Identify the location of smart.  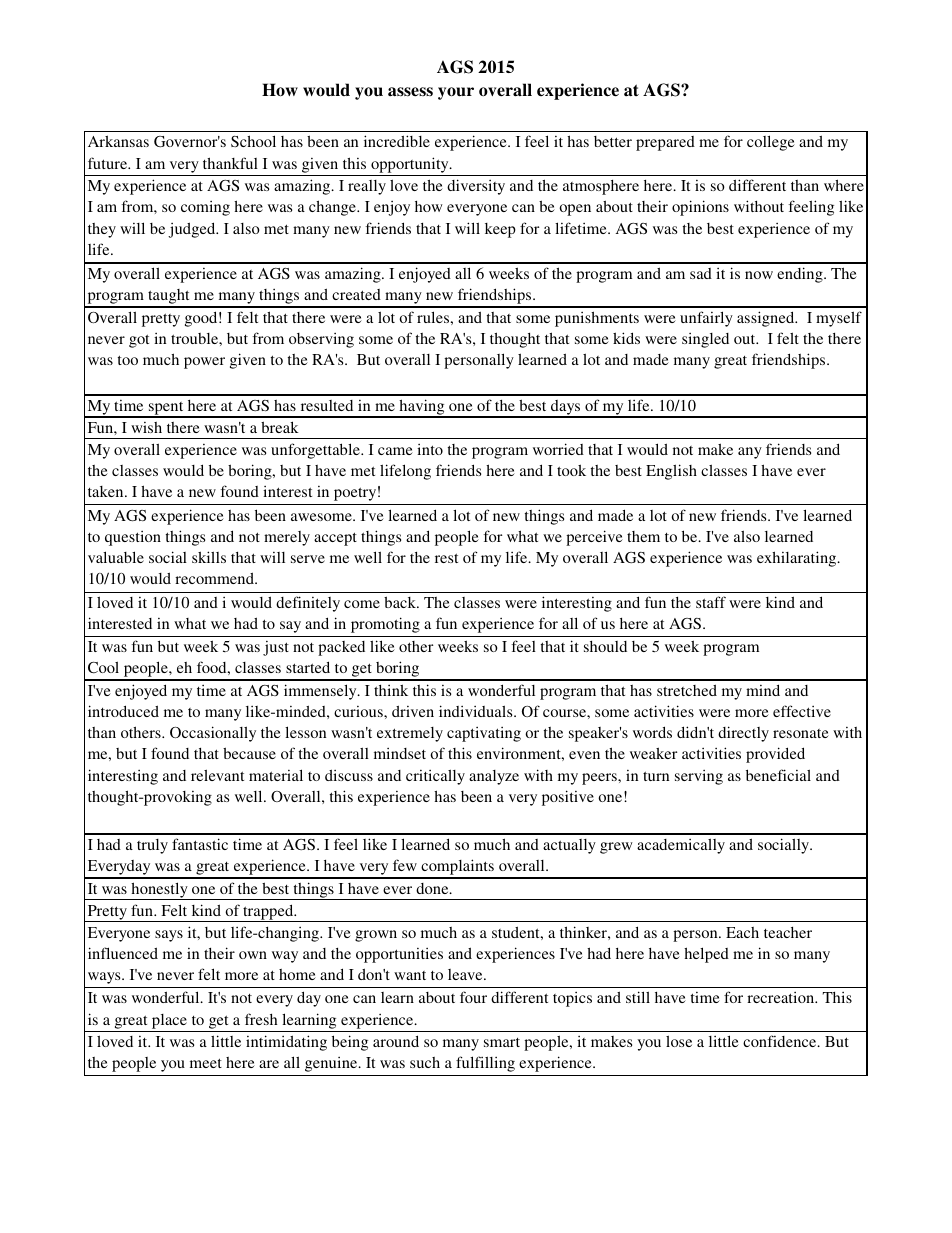
(502, 1042).
